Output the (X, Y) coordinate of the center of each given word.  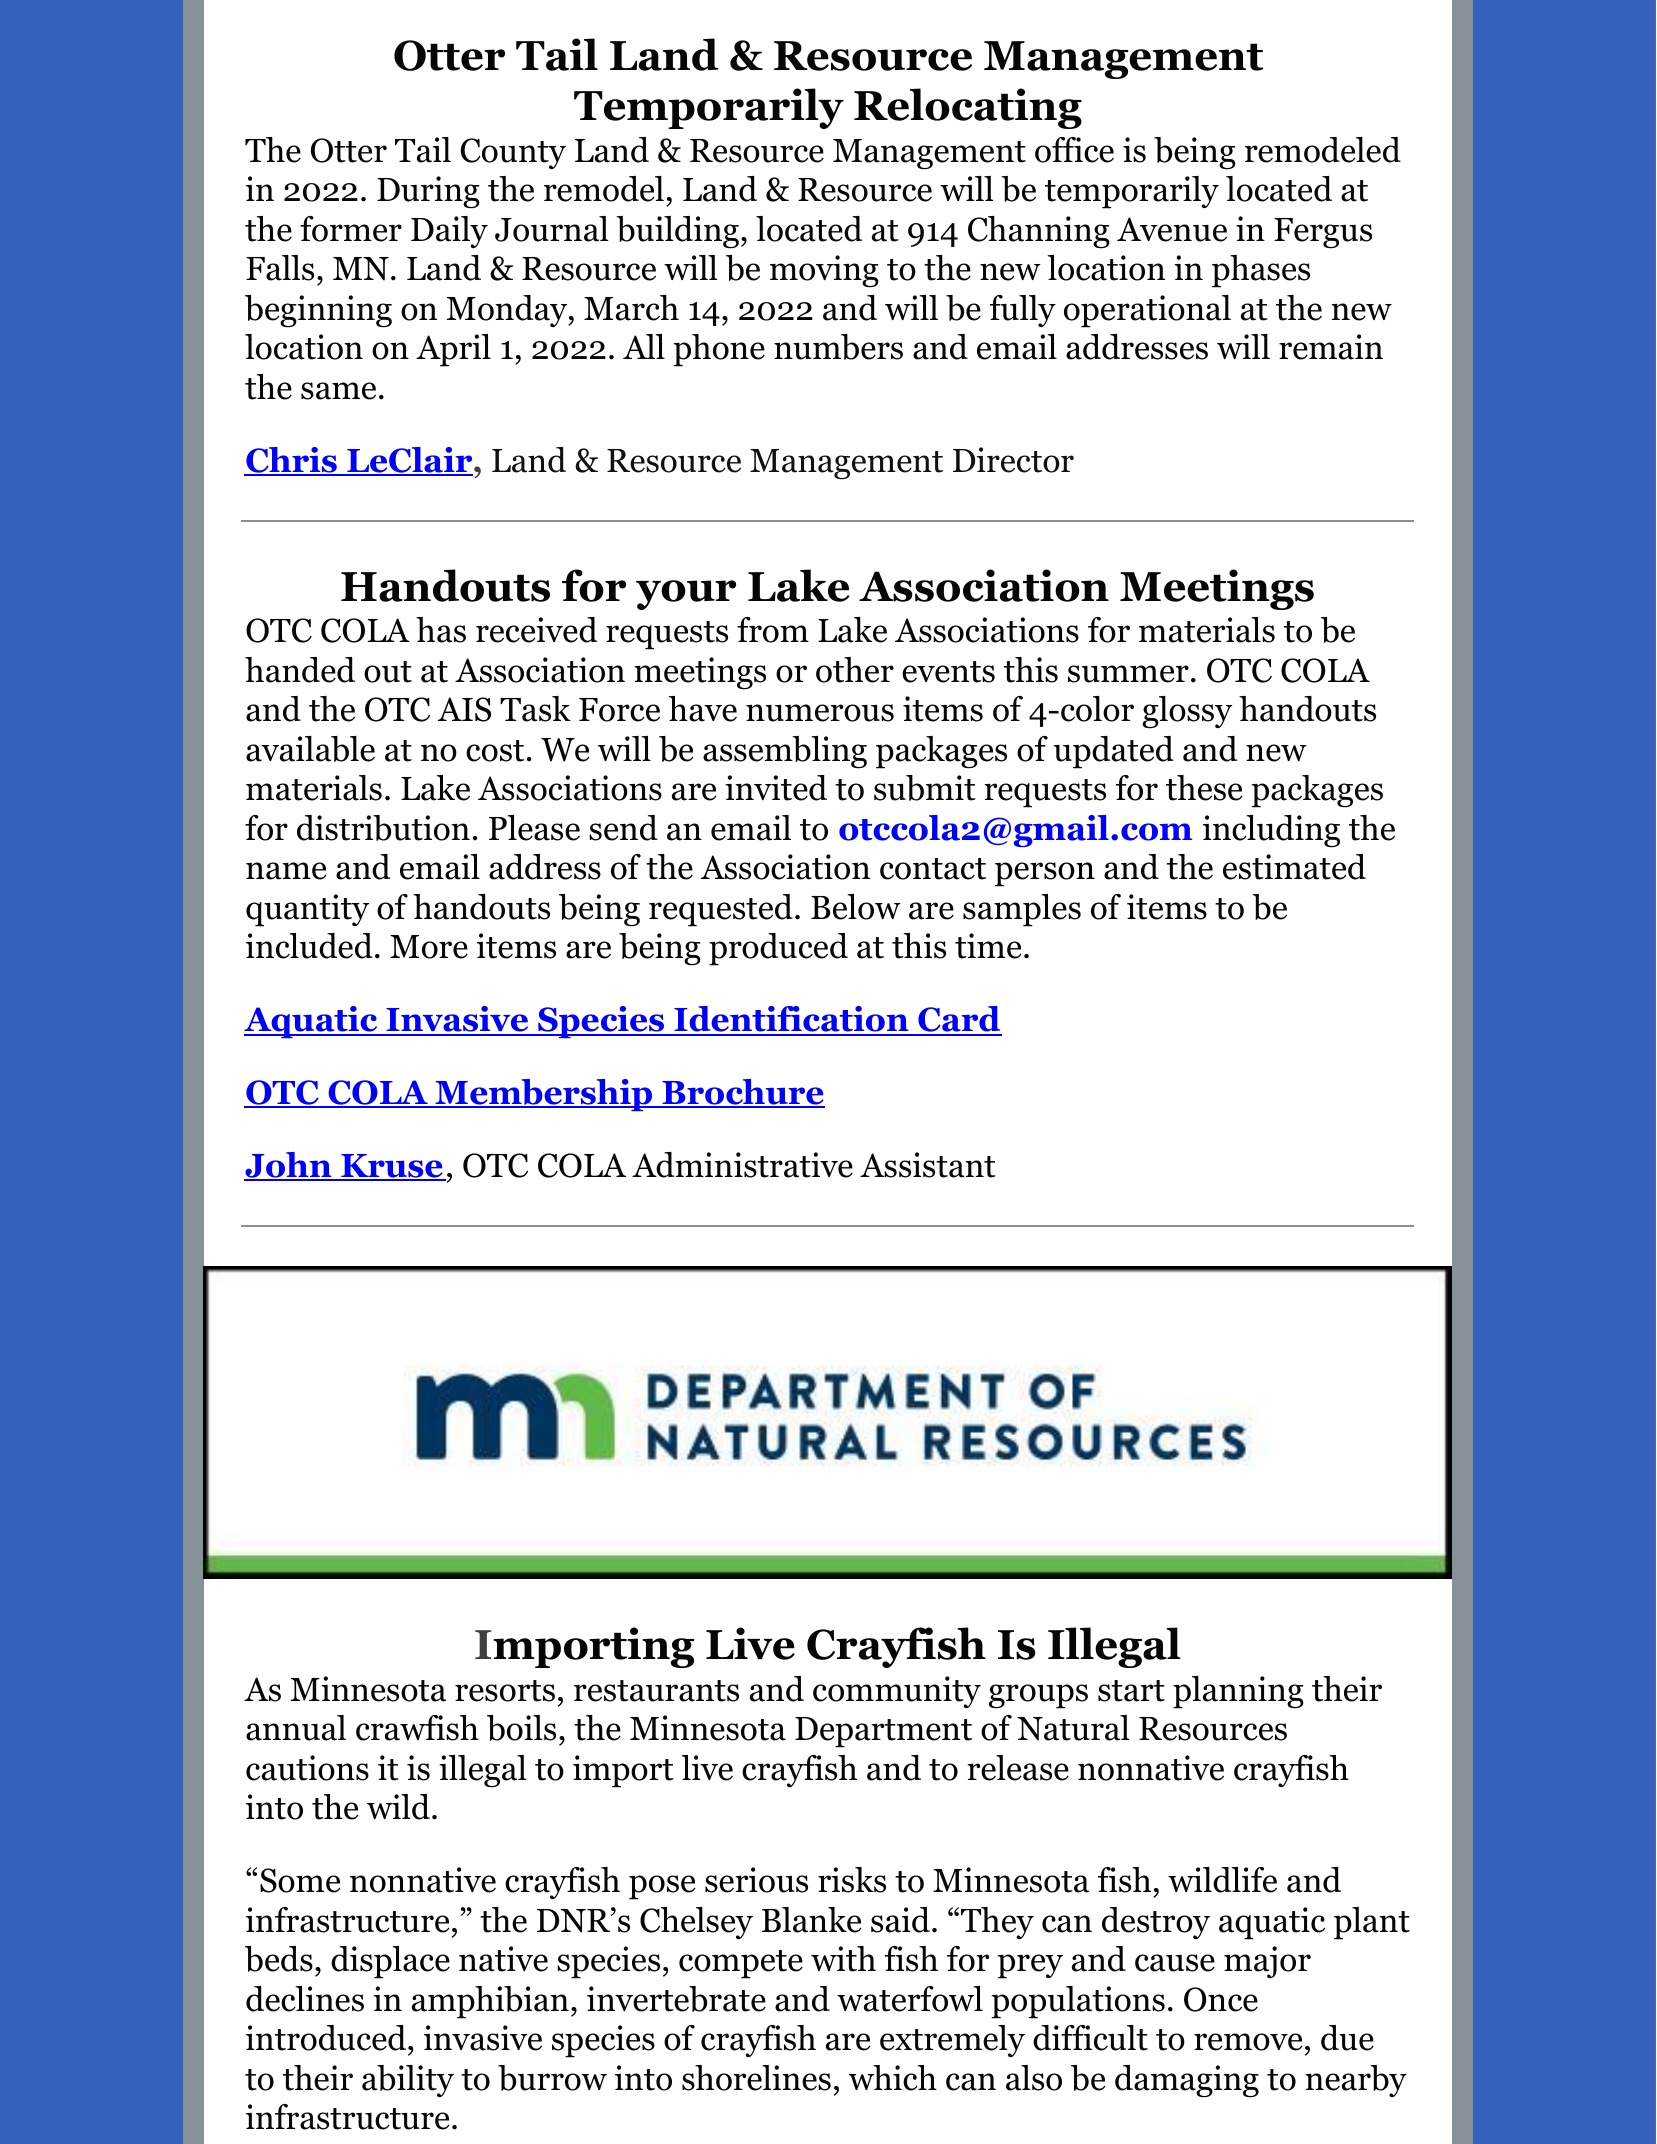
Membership (544, 1095)
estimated (1294, 867)
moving (824, 271)
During (428, 192)
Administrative (742, 1165)
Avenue (1172, 229)
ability (408, 2081)
